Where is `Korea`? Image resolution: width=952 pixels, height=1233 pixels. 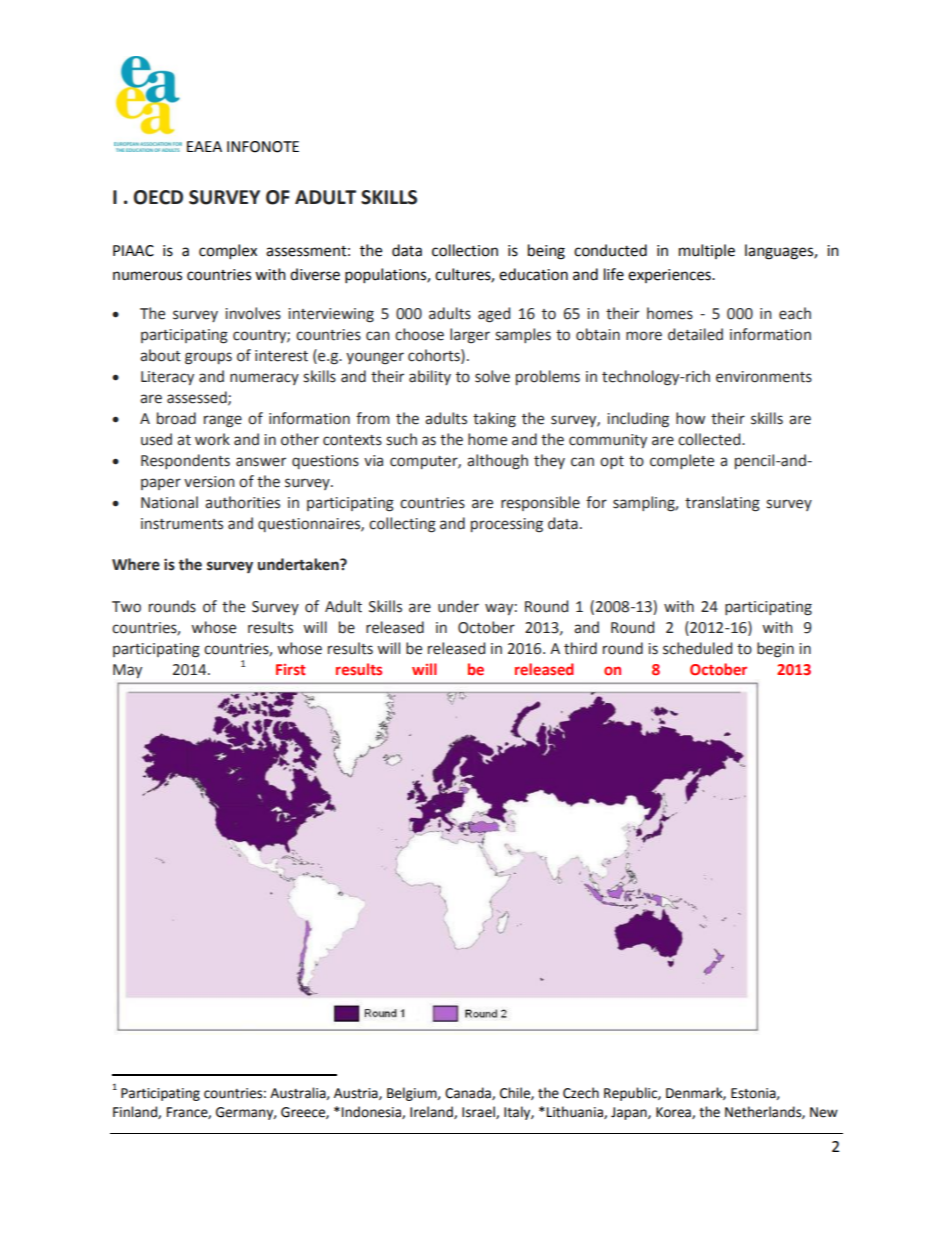 Korea is located at coordinates (674, 1113).
